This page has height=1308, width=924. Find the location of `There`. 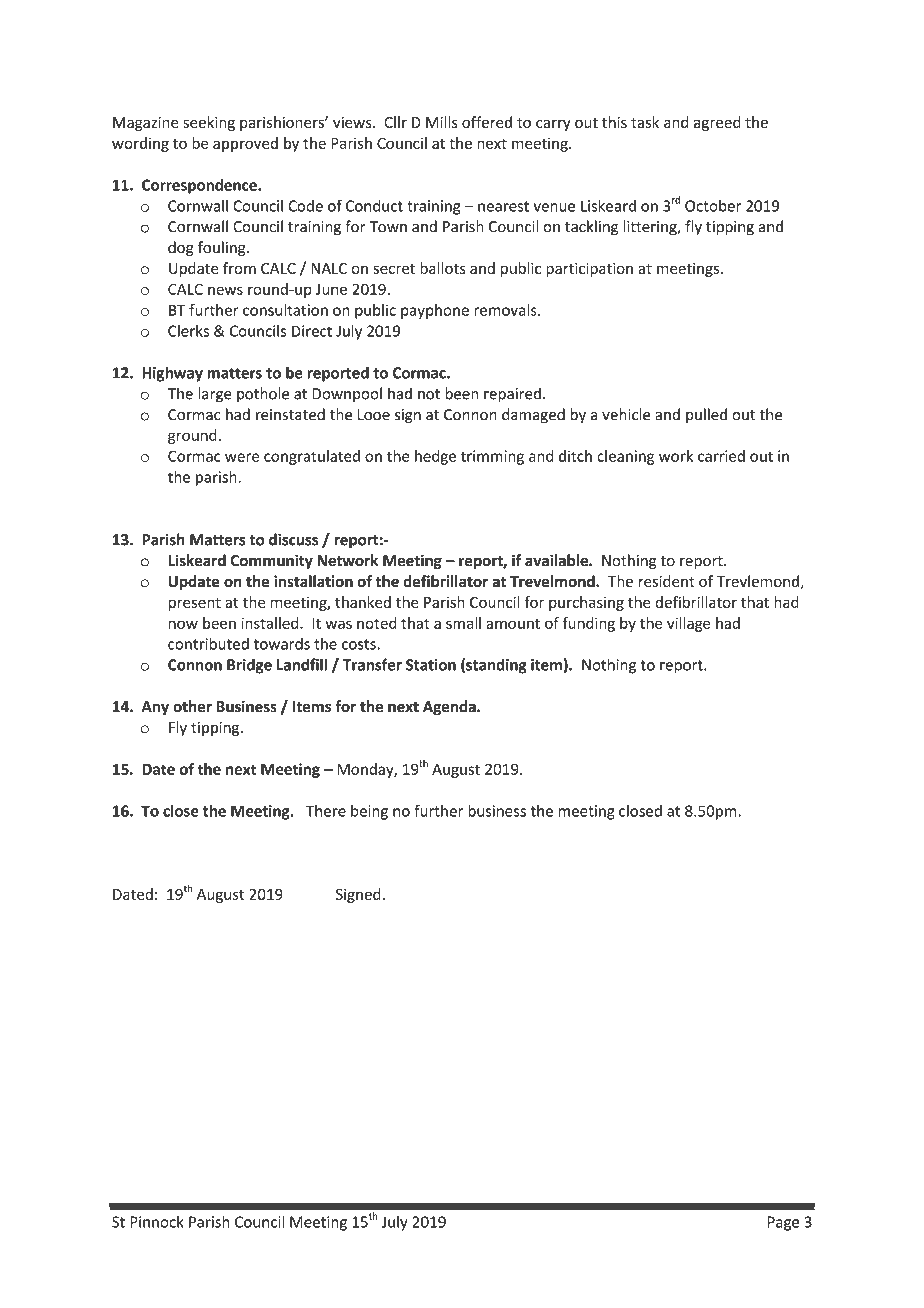

There is located at coordinates (326, 811).
